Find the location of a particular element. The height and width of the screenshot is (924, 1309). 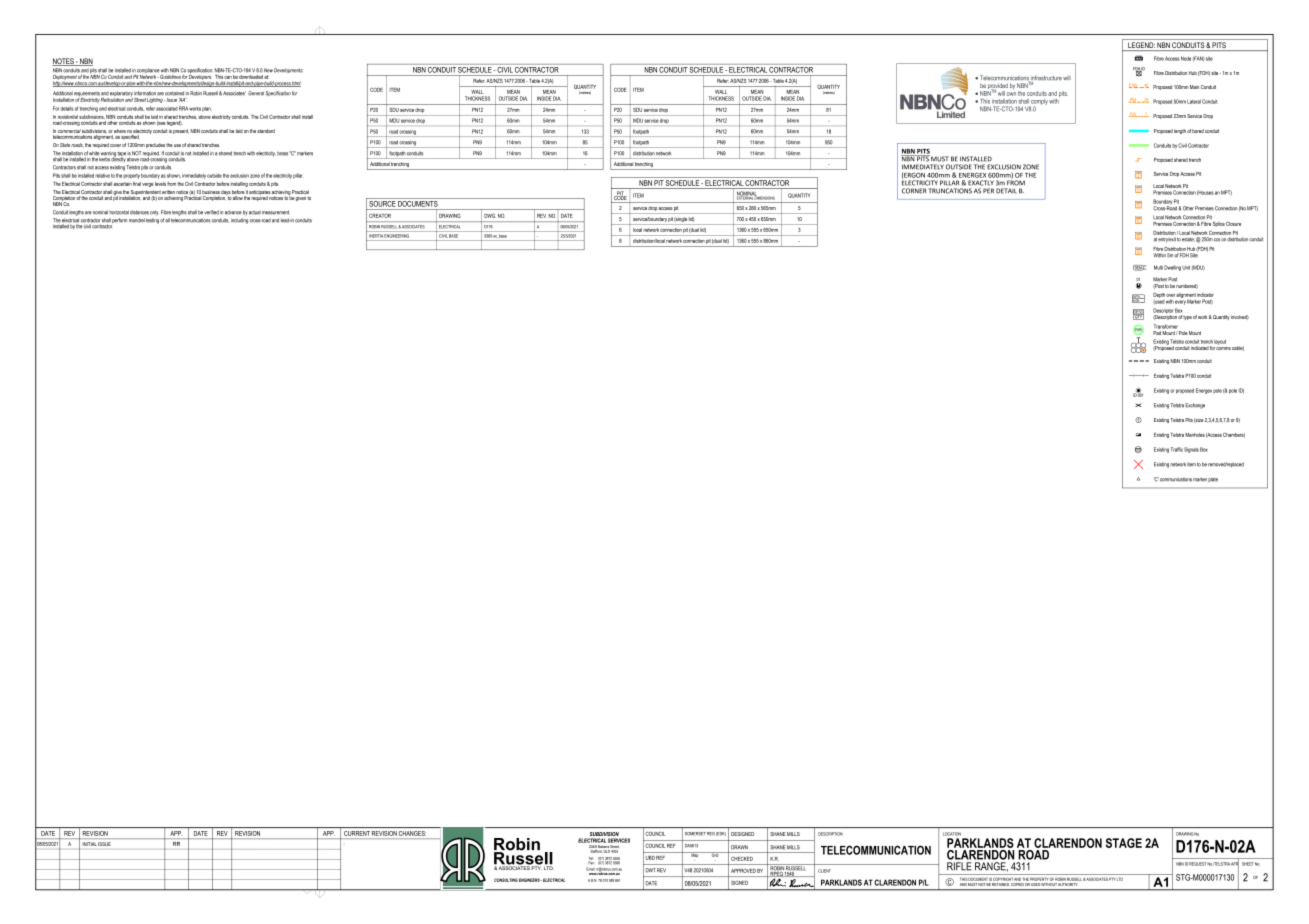

INITIAL is located at coordinates (90, 844).
